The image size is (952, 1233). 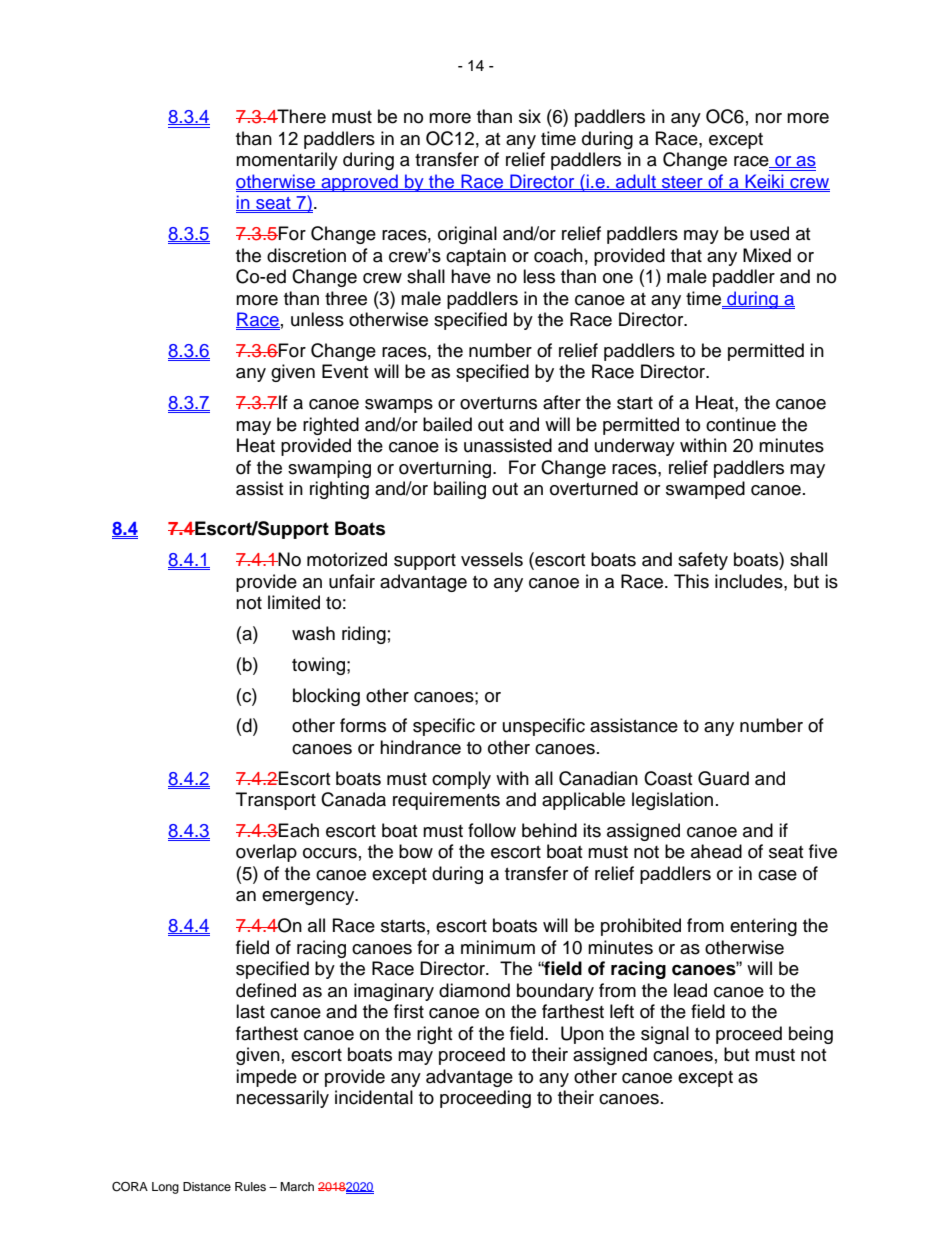 What do you see at coordinates (345, 371) in the image?
I see `Event` at bounding box center [345, 371].
